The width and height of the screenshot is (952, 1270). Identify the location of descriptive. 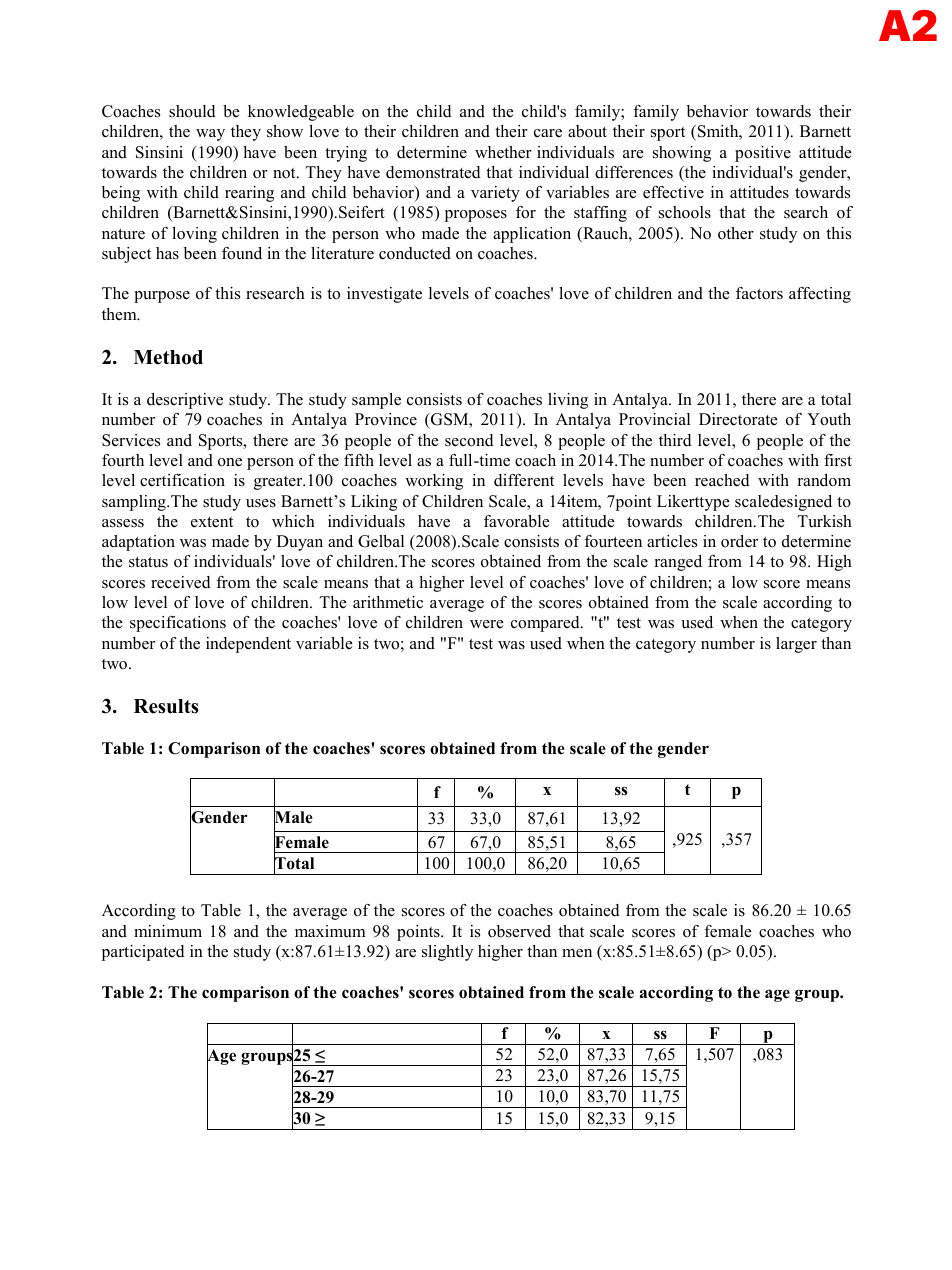
(185, 401).
